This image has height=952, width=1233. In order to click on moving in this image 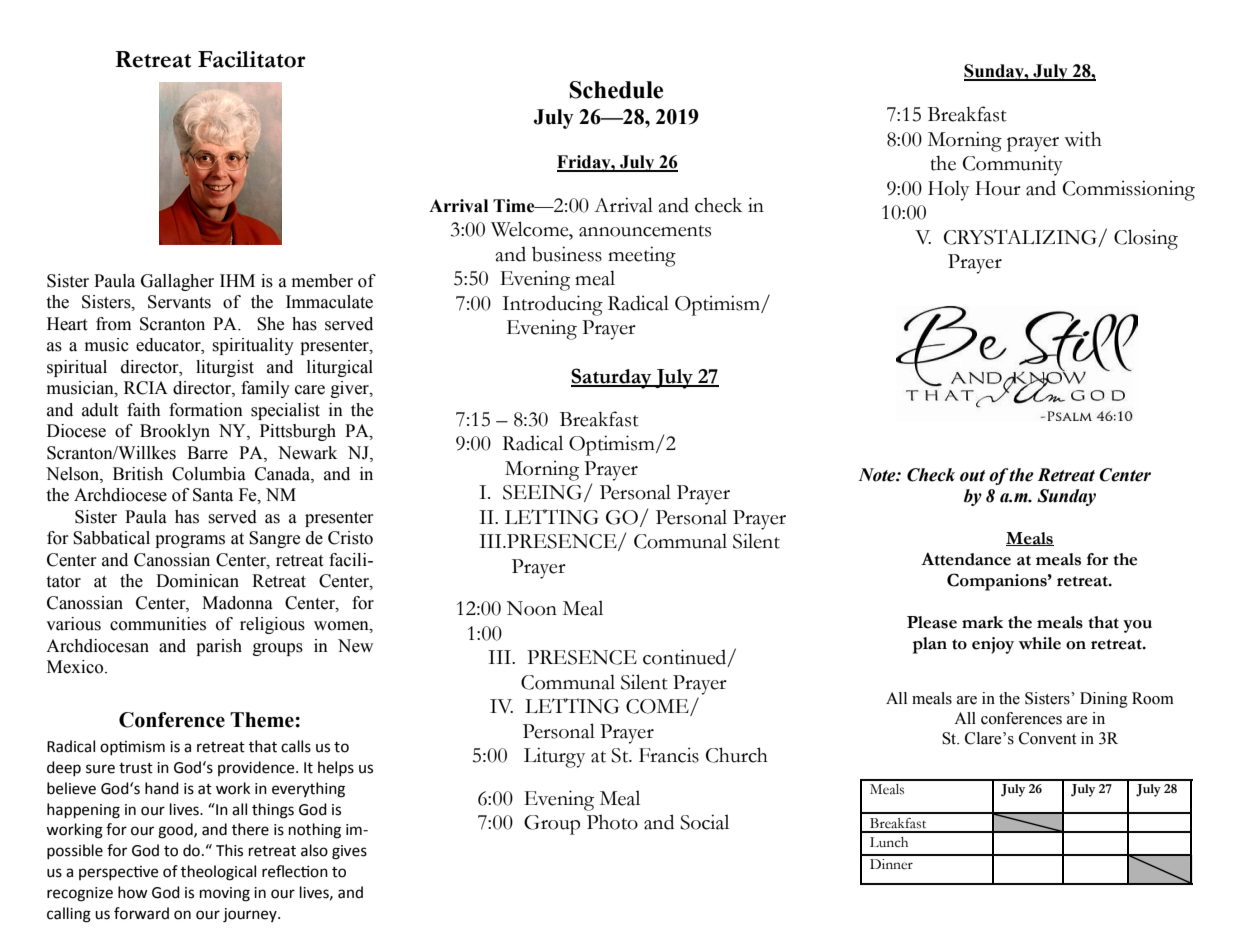, I will do `click(225, 894)`.
